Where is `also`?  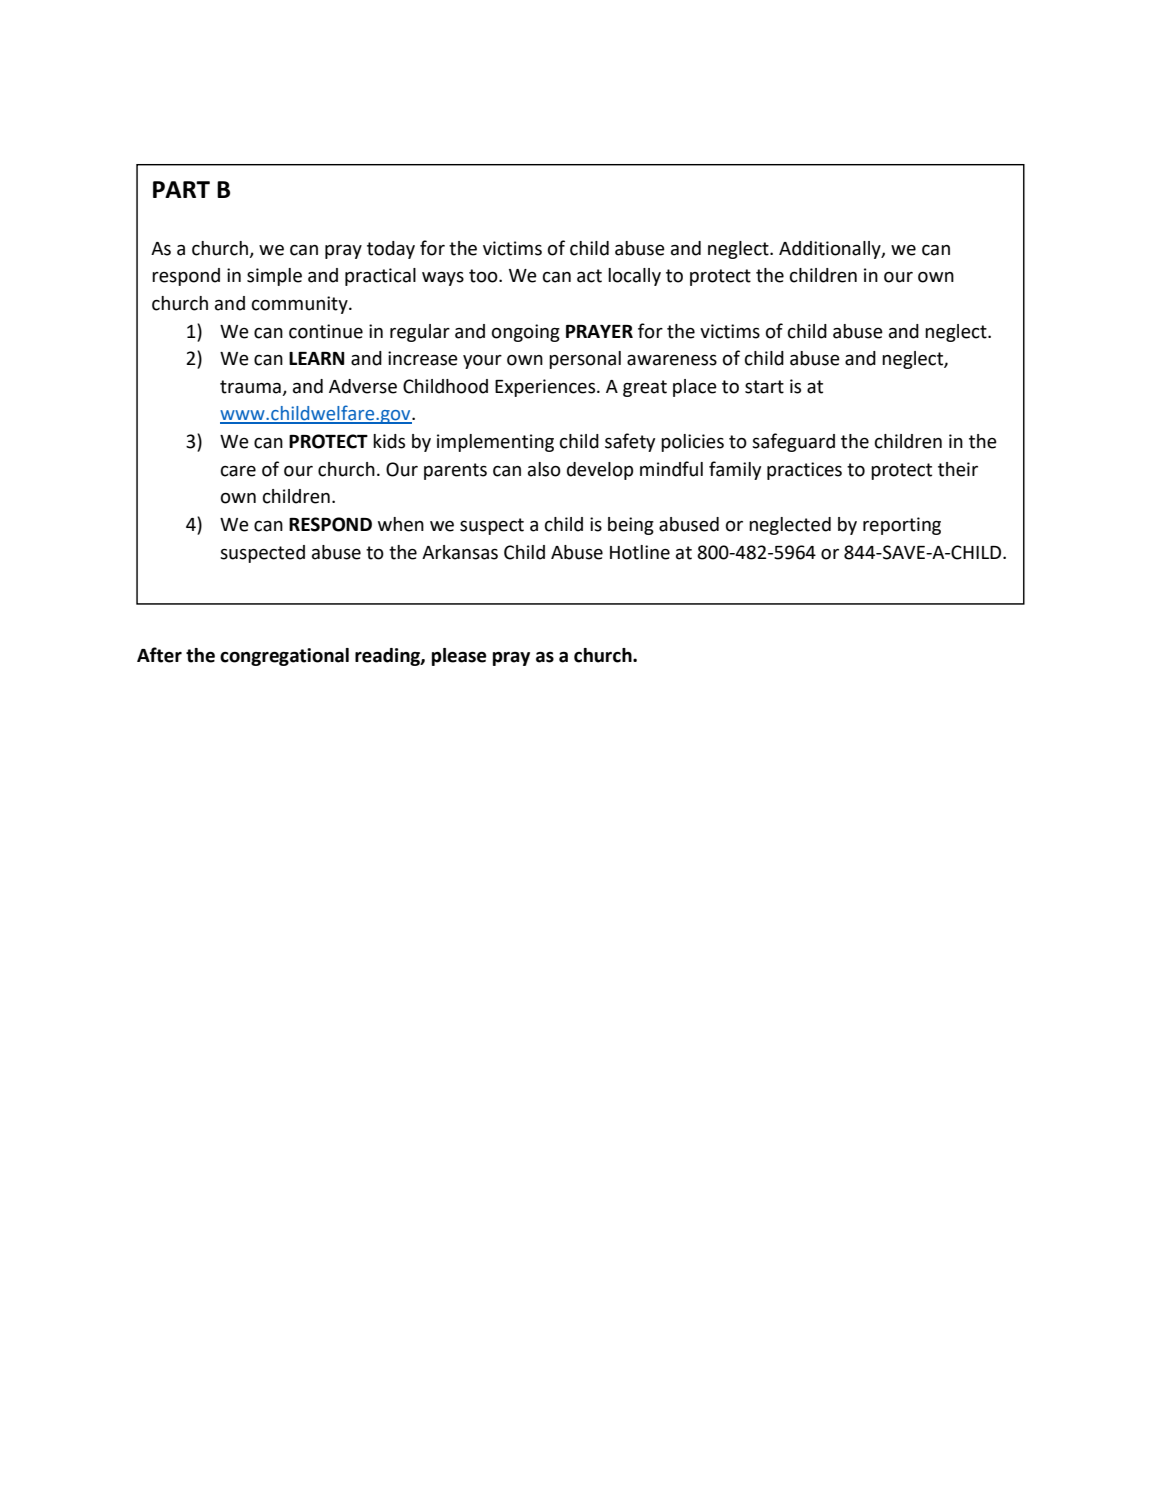 also is located at coordinates (544, 469).
